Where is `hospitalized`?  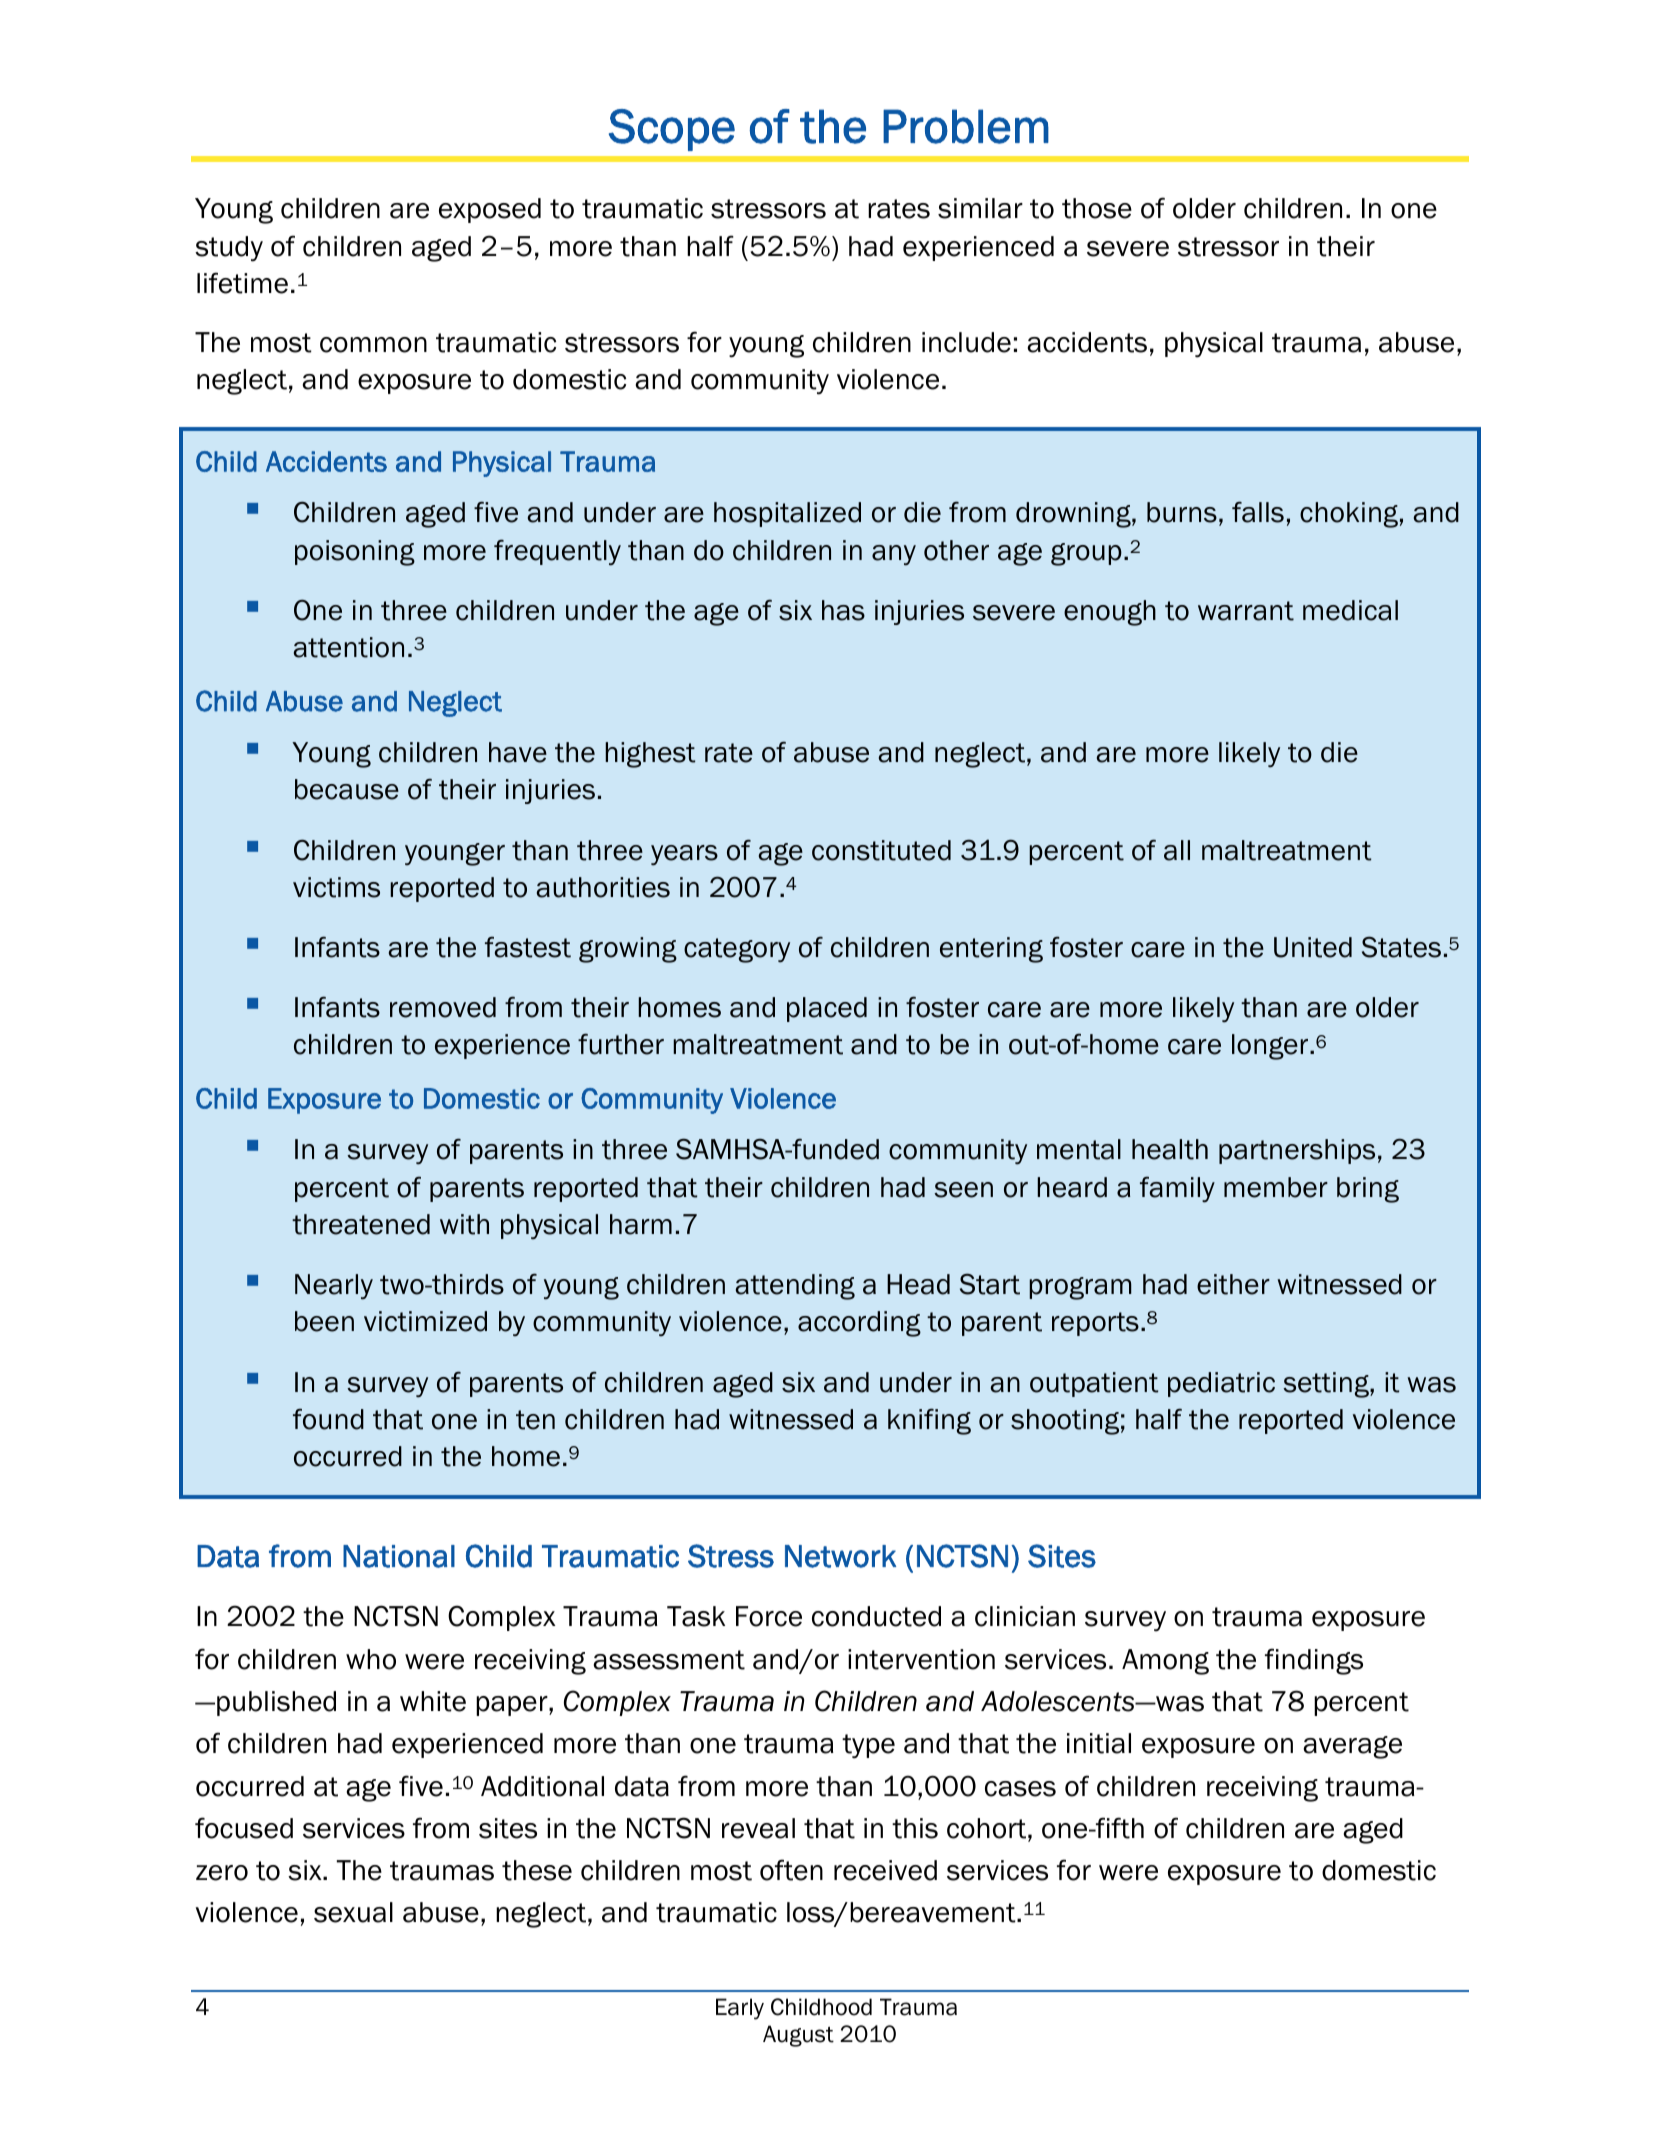
hospitalized is located at coordinates (787, 514).
